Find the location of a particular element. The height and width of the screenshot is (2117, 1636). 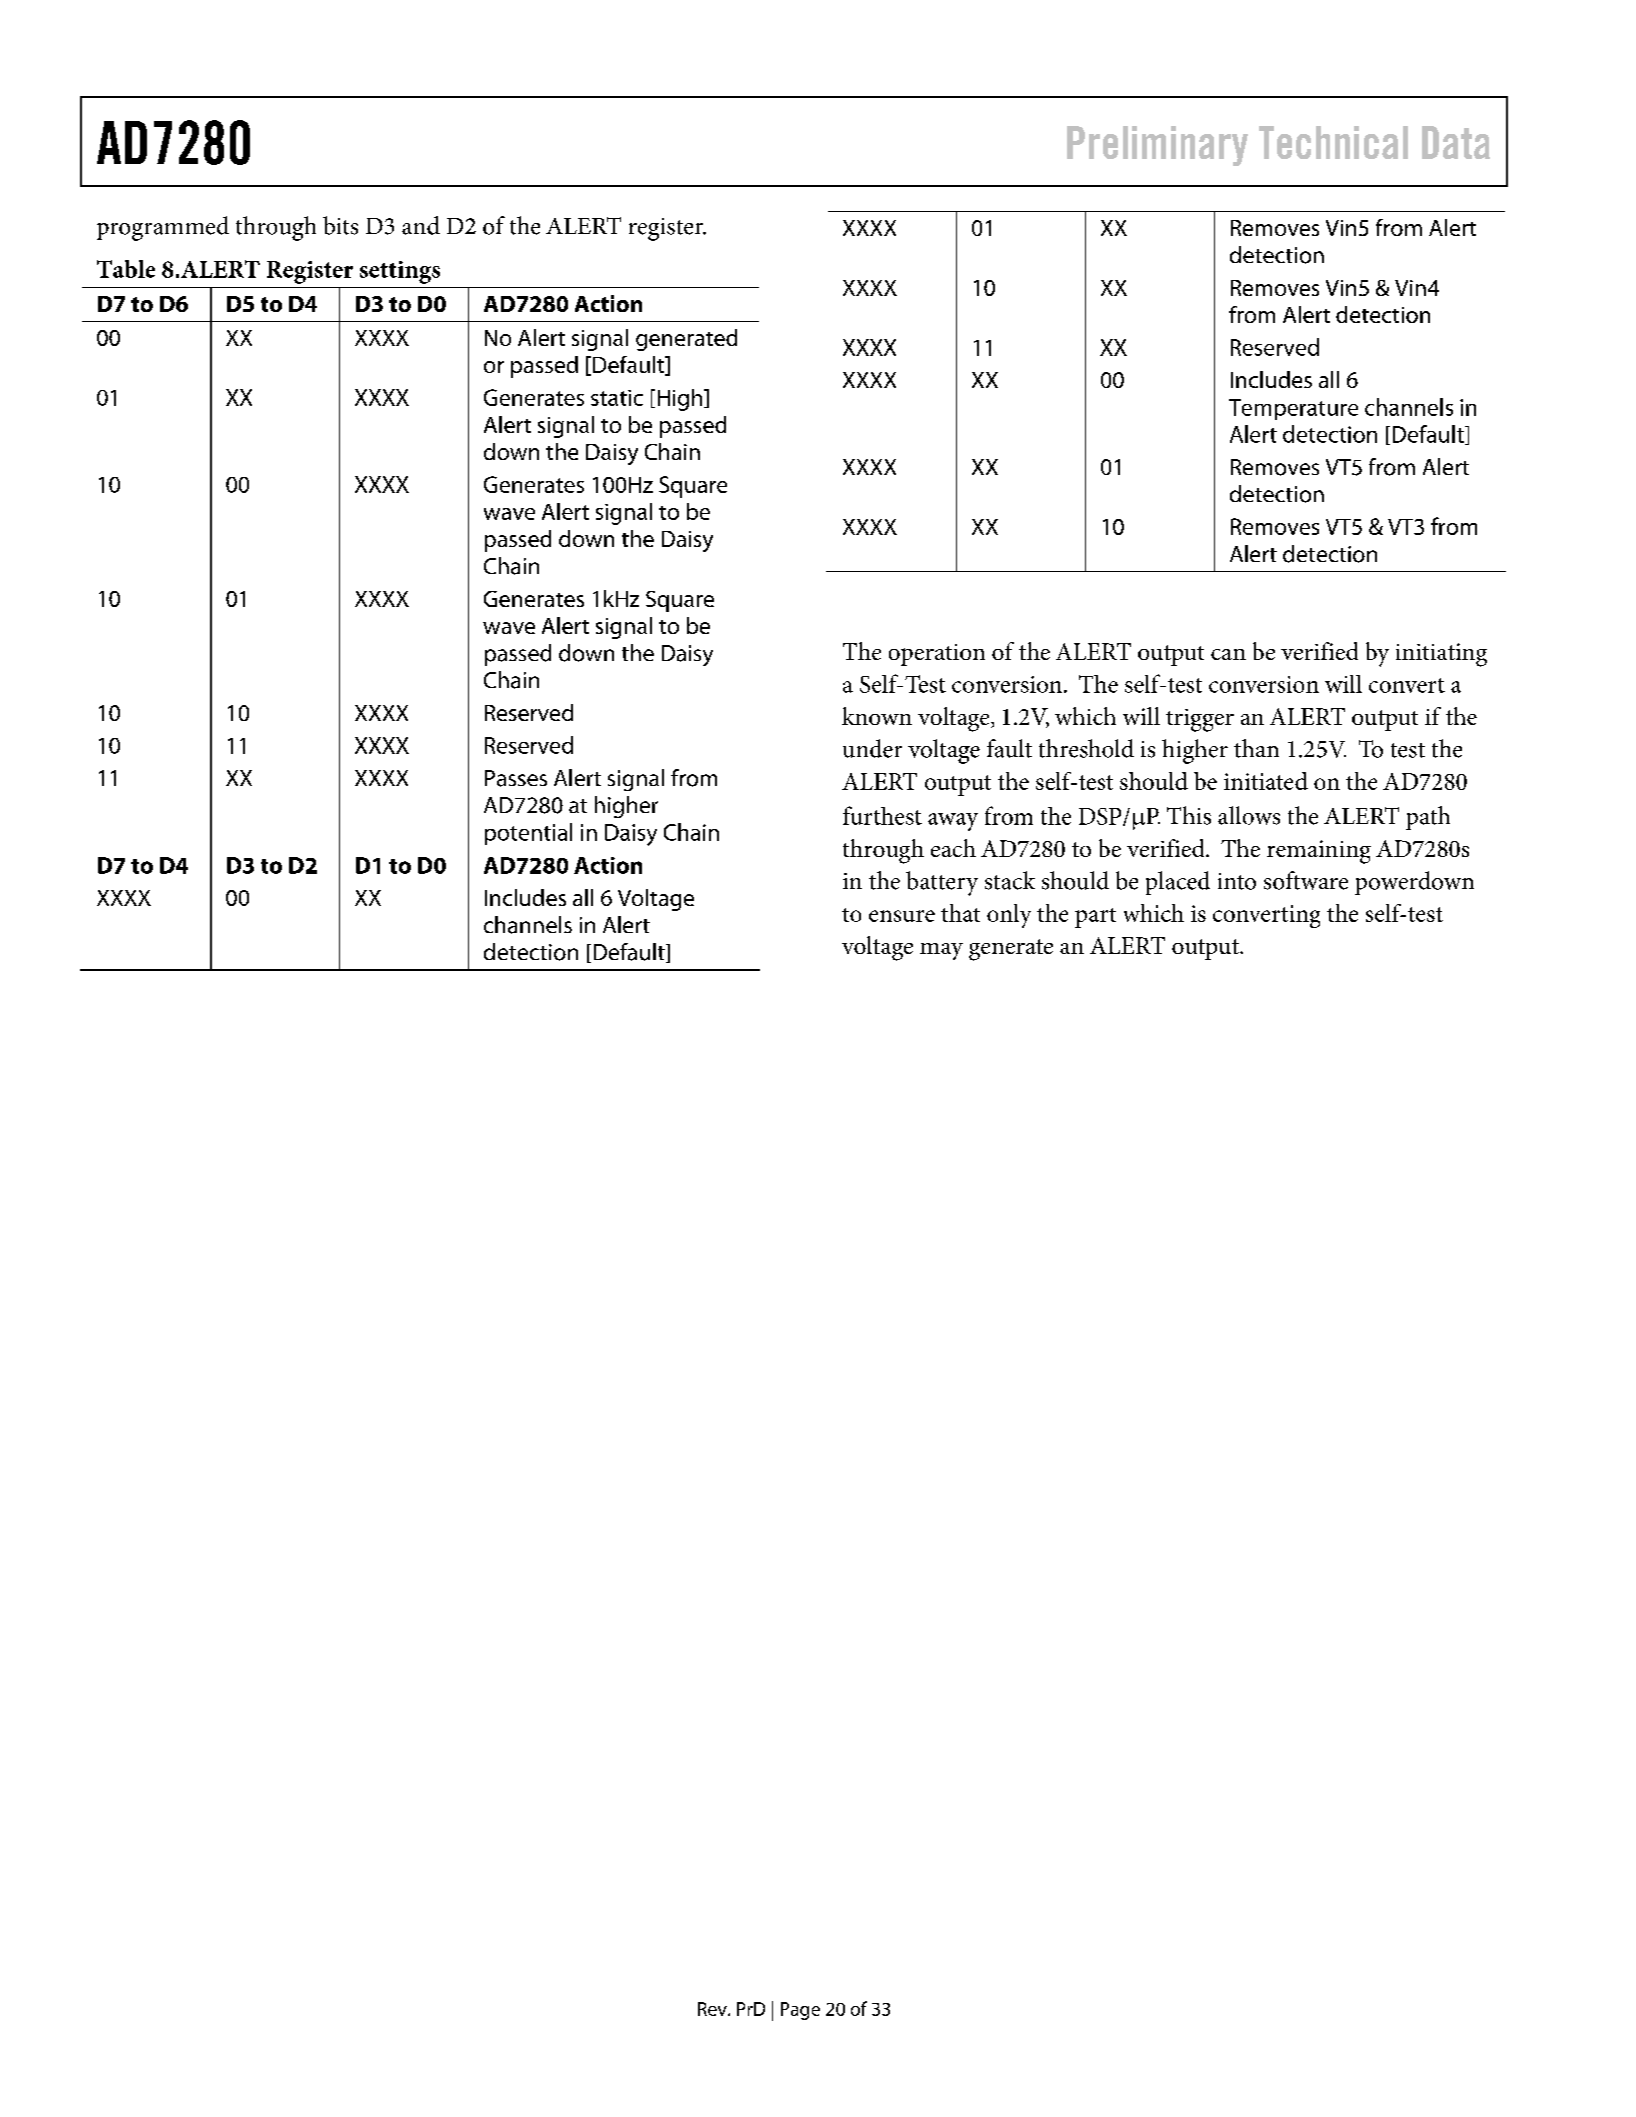

Technical is located at coordinates (1333, 142).
